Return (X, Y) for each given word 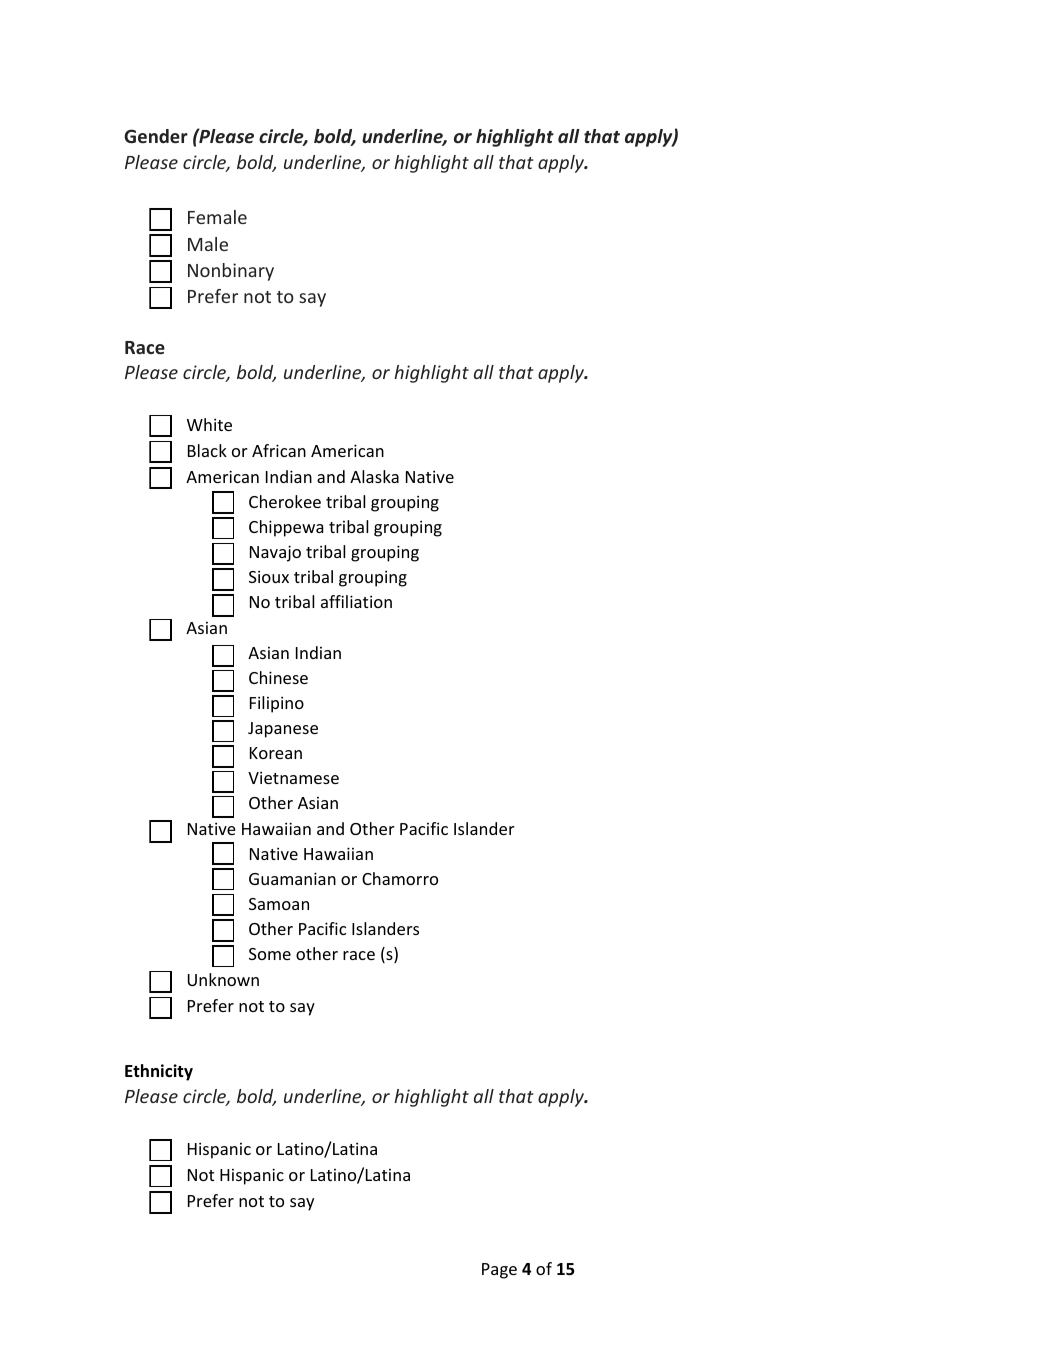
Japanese (283, 730)
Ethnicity (159, 1072)
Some (270, 954)
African (279, 450)
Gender (156, 136)
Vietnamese (293, 777)
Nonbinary (231, 272)
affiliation (356, 601)
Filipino (277, 704)
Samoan (279, 904)
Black (207, 450)
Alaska (374, 476)
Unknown (223, 979)
